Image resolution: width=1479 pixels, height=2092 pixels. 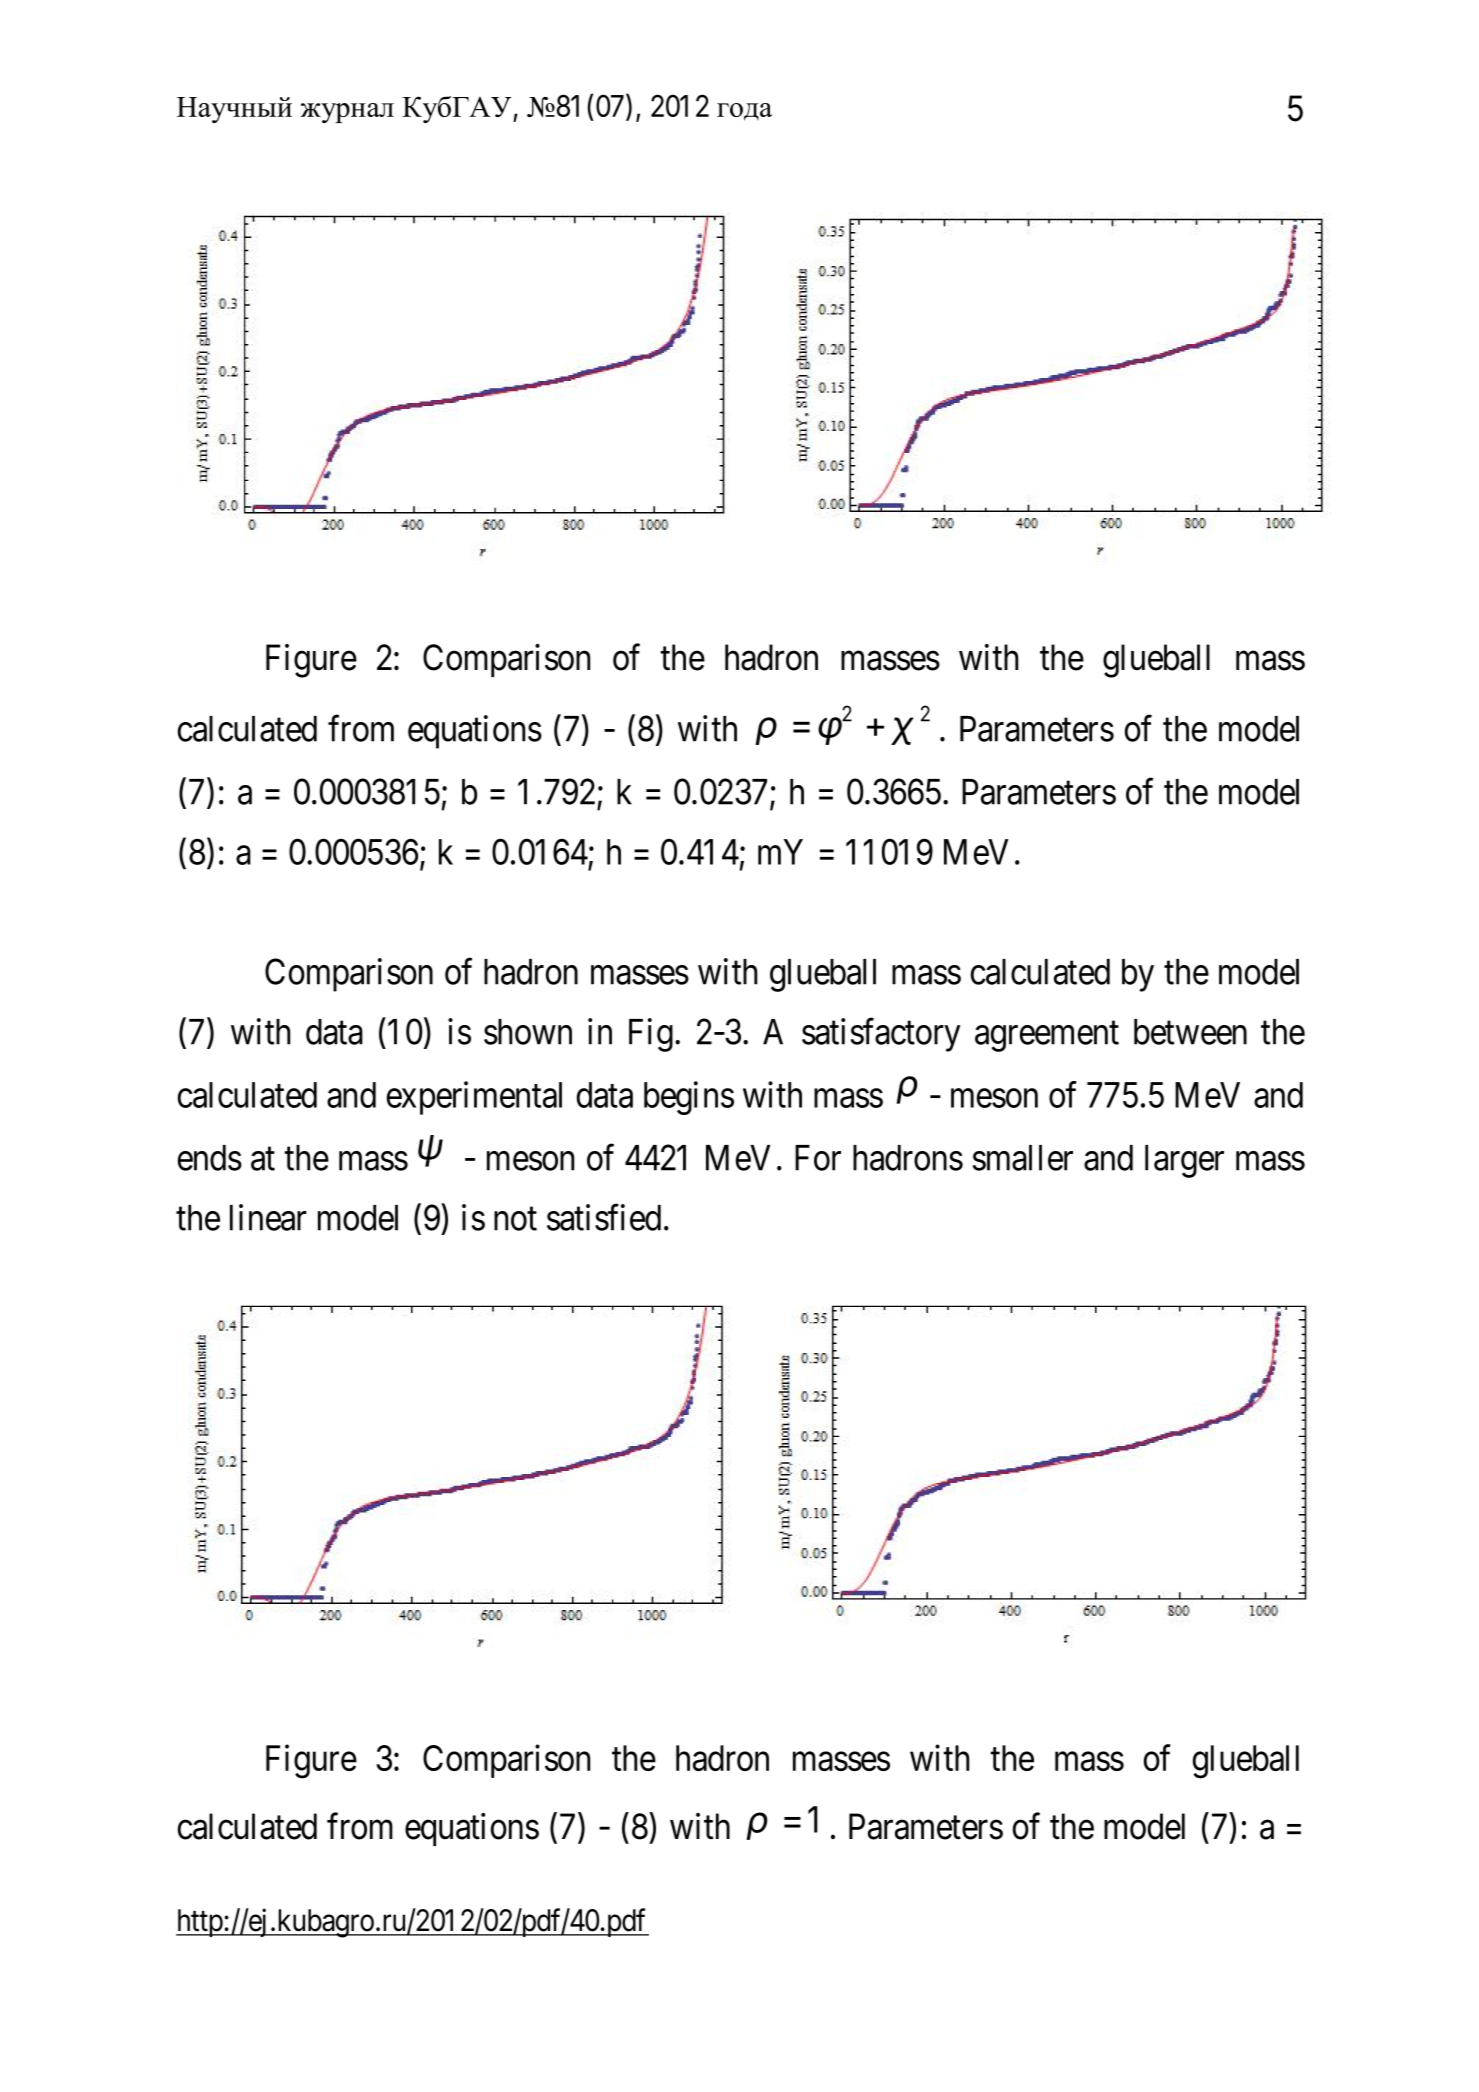 What do you see at coordinates (1047, 1037) in the document?
I see `agreement` at bounding box center [1047, 1037].
